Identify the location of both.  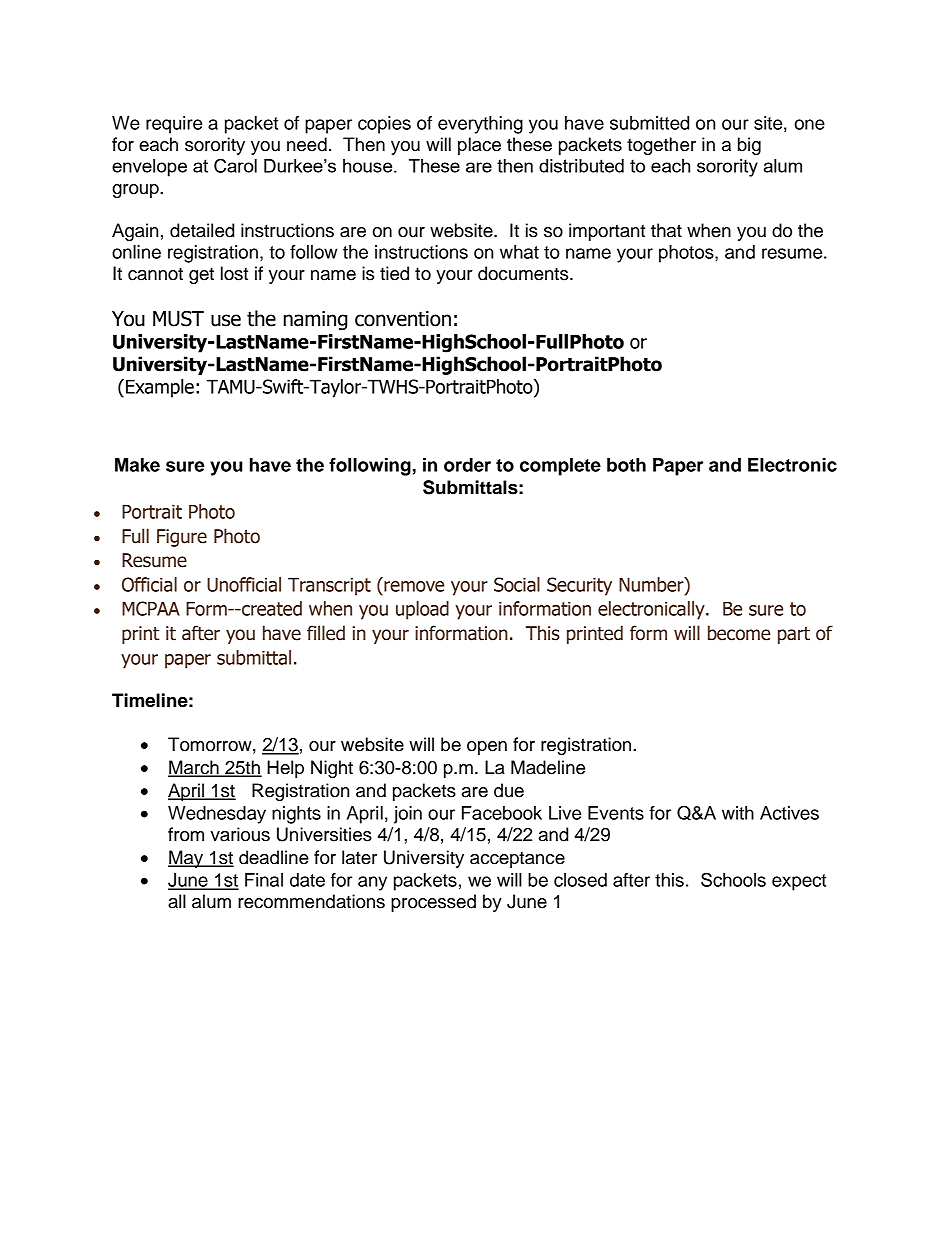
(626, 465).
